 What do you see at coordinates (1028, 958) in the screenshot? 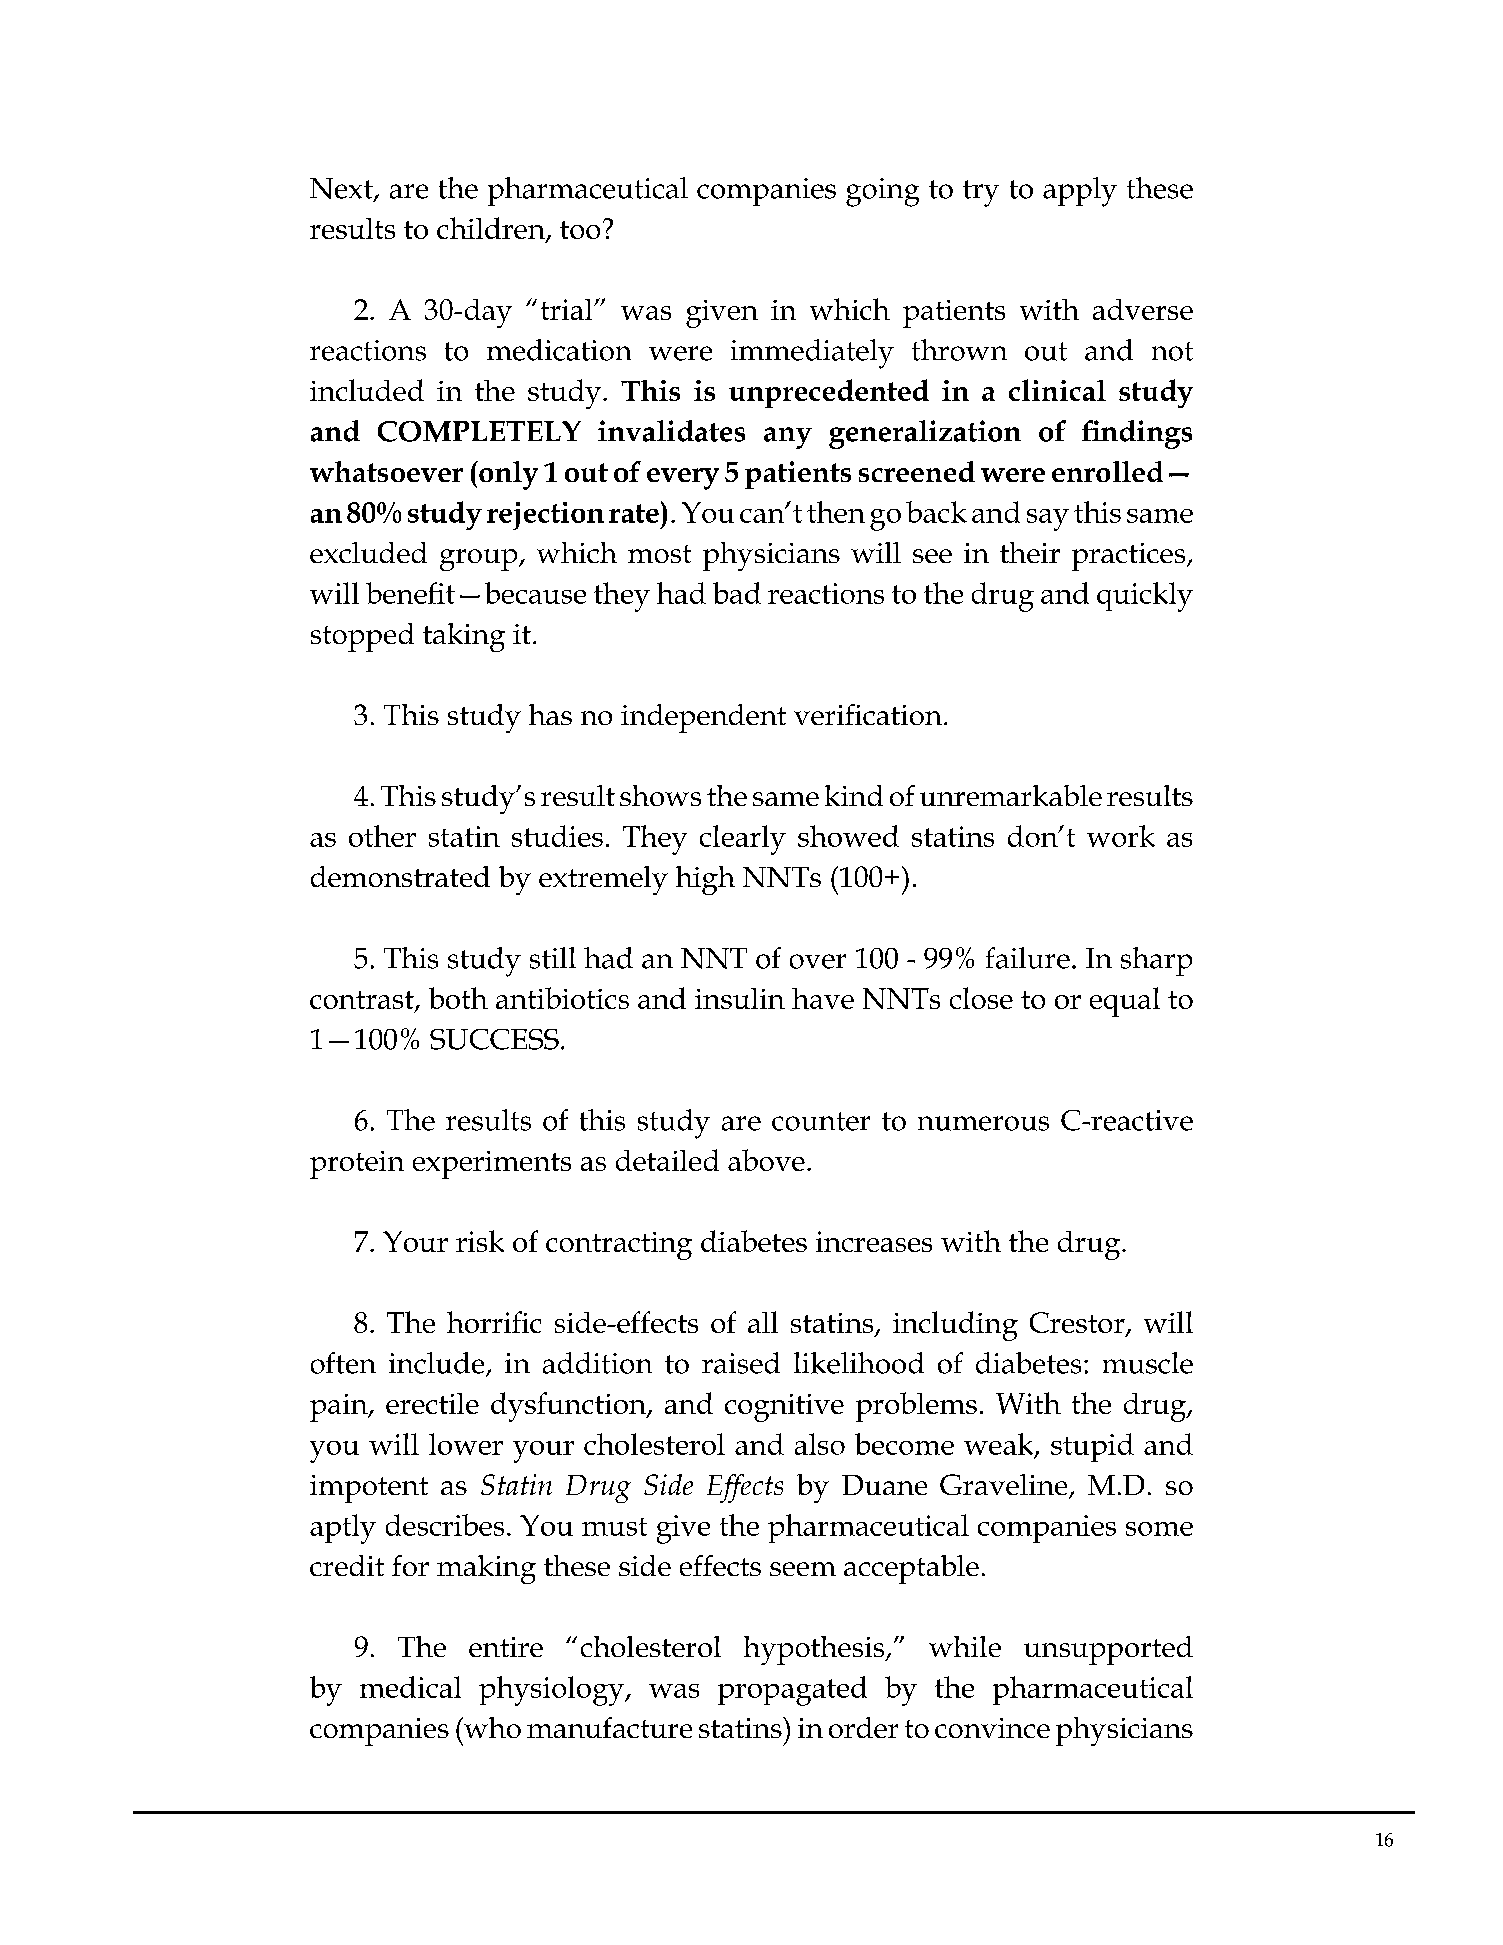
I see `failure` at bounding box center [1028, 958].
